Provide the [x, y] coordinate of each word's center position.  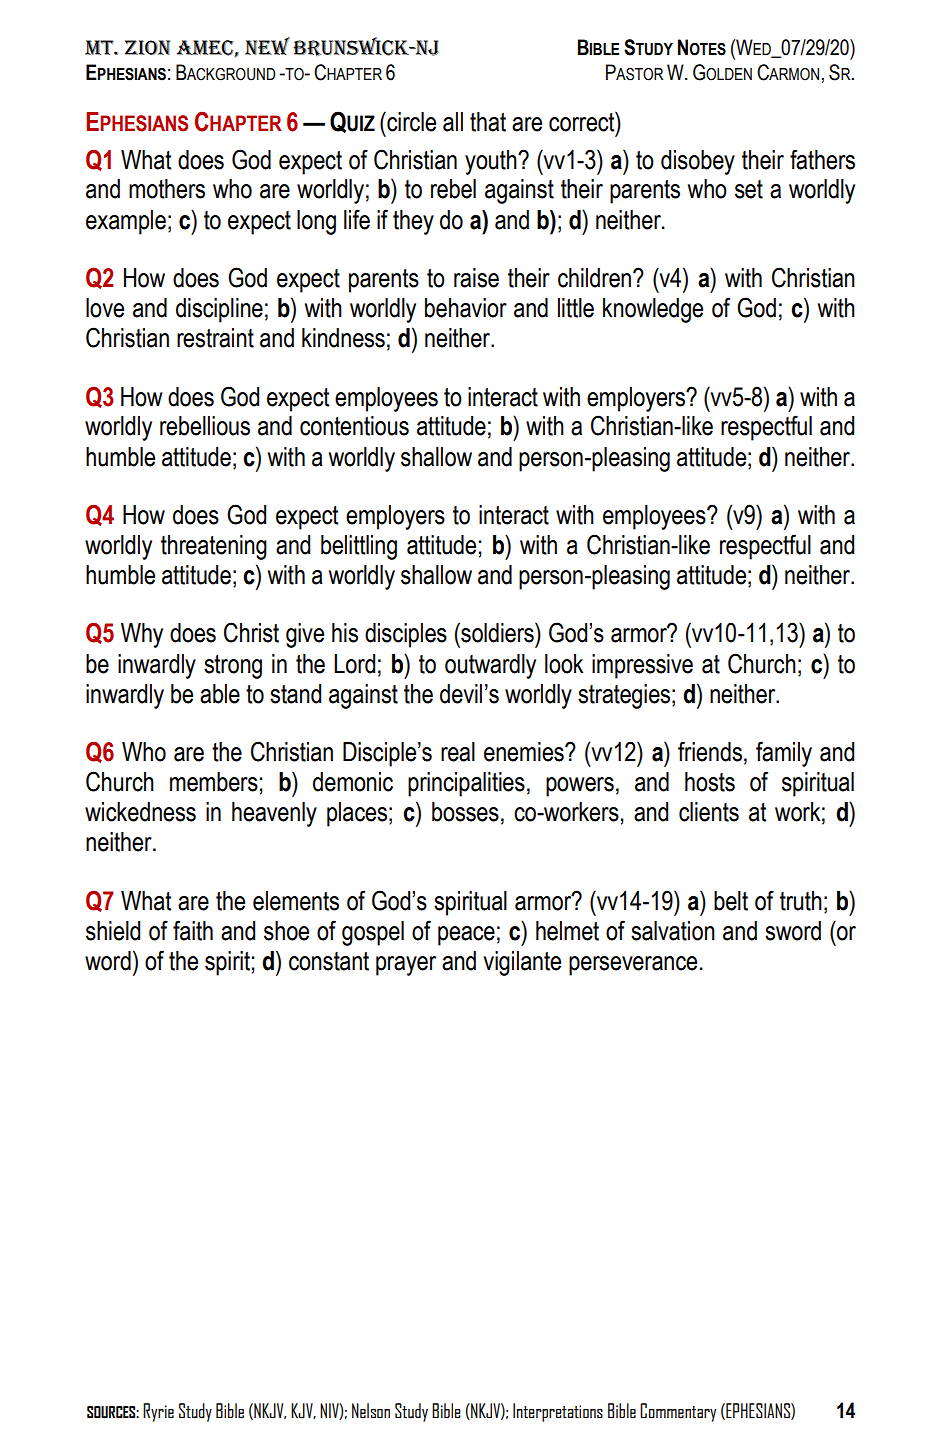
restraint [215, 338]
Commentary [678, 1412]
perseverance [633, 966]
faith [193, 930]
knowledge [653, 310]
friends [710, 751]
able [220, 694]
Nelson [371, 1410]
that [488, 122]
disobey [698, 162]
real [458, 752]
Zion [148, 47]
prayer [406, 966]
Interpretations [558, 1412]
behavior [466, 308]
